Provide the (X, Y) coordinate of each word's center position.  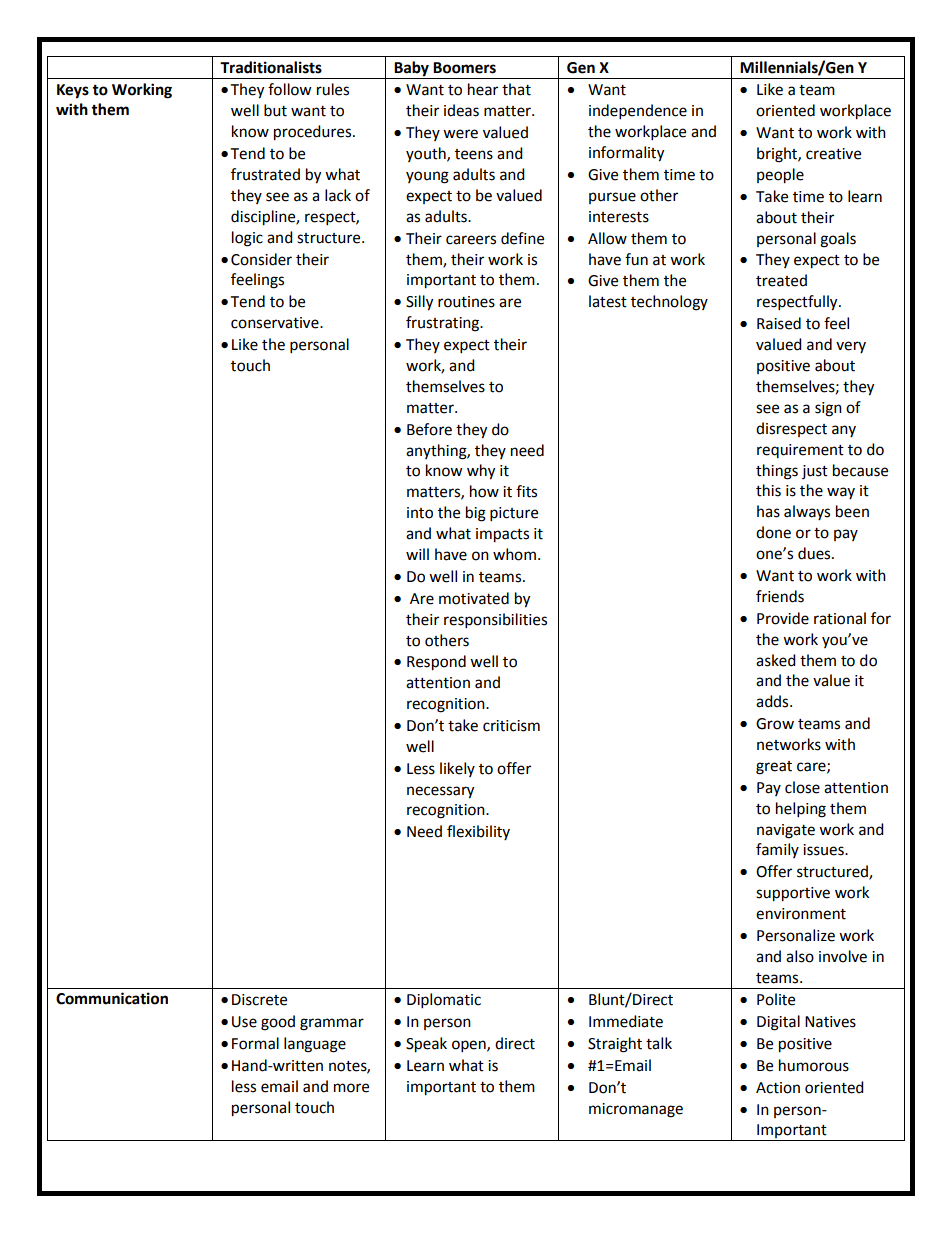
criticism (511, 726)
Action (778, 1088)
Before (429, 429)
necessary (440, 792)
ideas (461, 110)
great (774, 768)
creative (833, 154)
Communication (112, 998)
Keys (73, 91)
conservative (276, 323)
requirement (800, 451)
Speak (426, 1045)
